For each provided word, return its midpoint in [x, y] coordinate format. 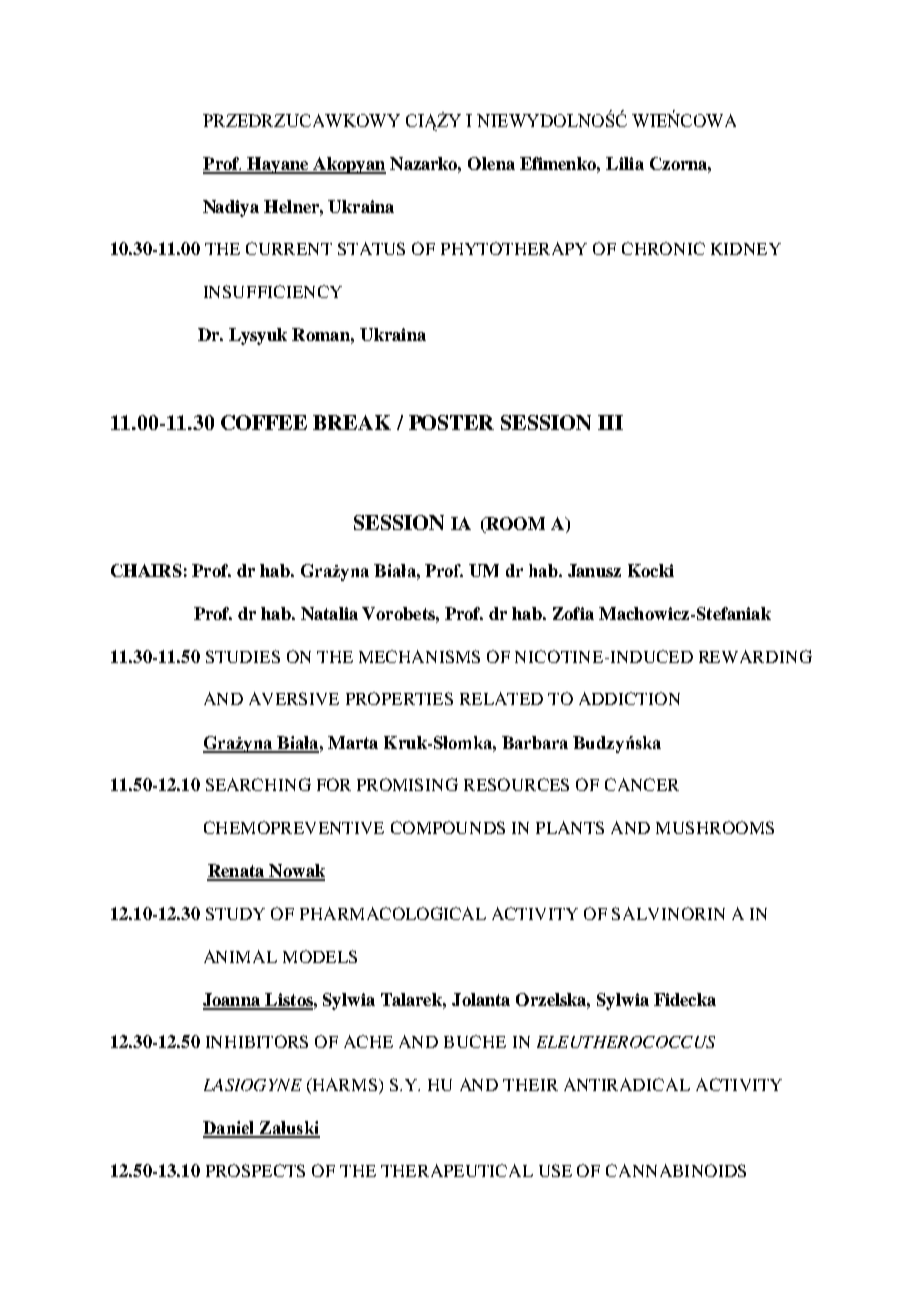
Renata [237, 872]
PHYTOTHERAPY [514, 248]
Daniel [230, 1129]
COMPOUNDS [448, 827]
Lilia [625, 163]
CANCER [642, 784]
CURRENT [289, 248]
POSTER [451, 422]
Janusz [594, 570]
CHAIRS [146, 570]
